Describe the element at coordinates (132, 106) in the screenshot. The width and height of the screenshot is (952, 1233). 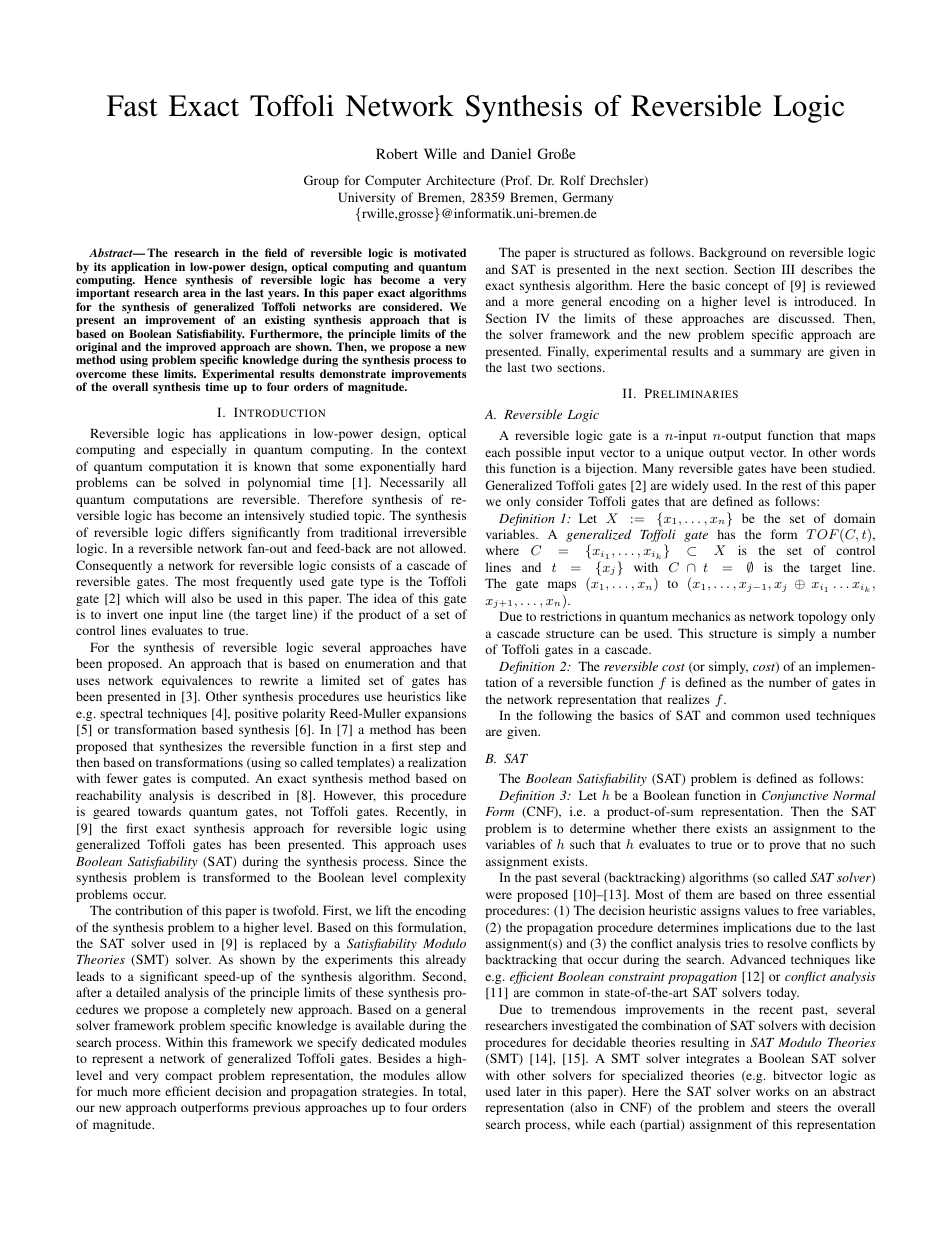
I see `Fast` at that location.
